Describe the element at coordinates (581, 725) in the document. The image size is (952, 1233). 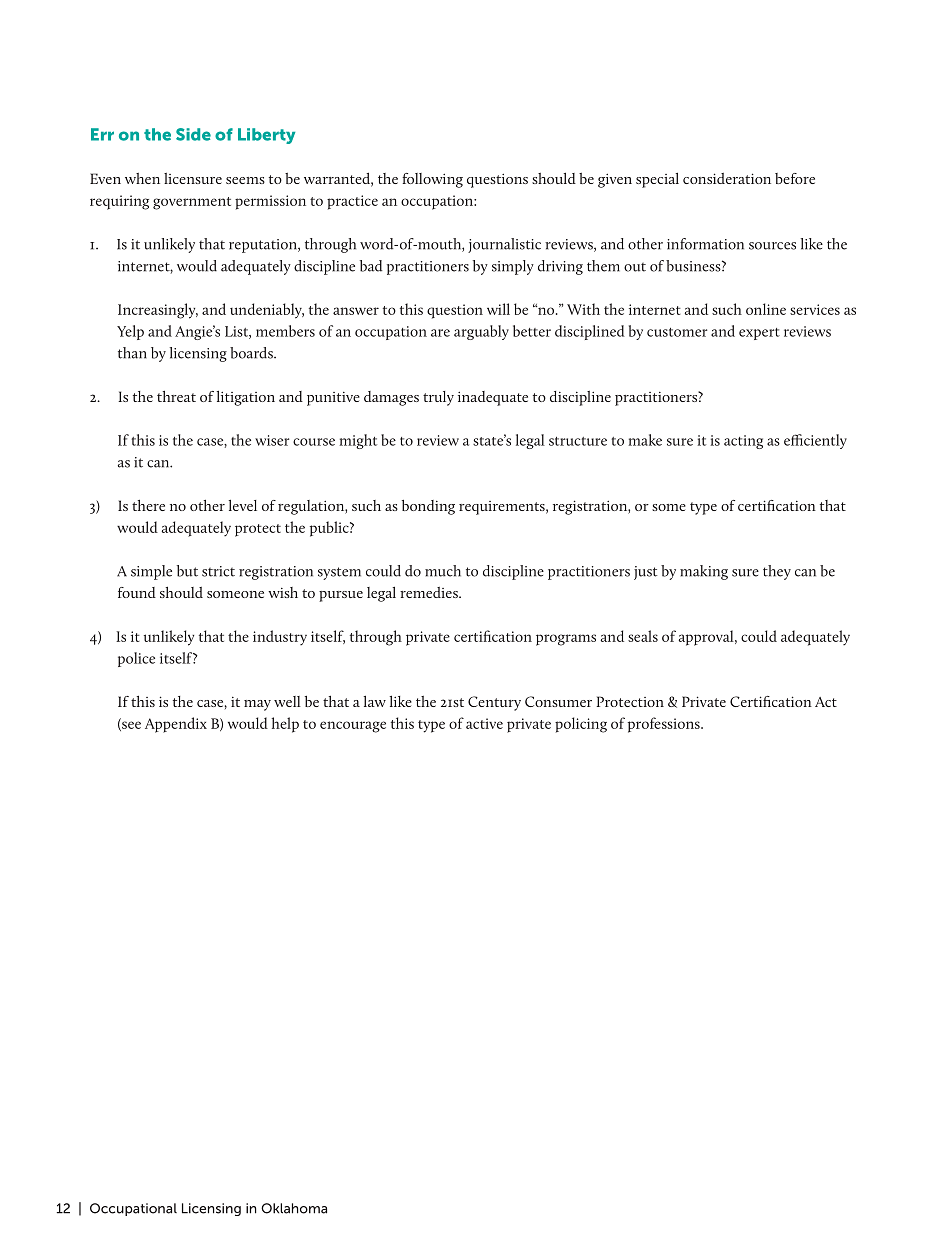
I see `policing` at that location.
